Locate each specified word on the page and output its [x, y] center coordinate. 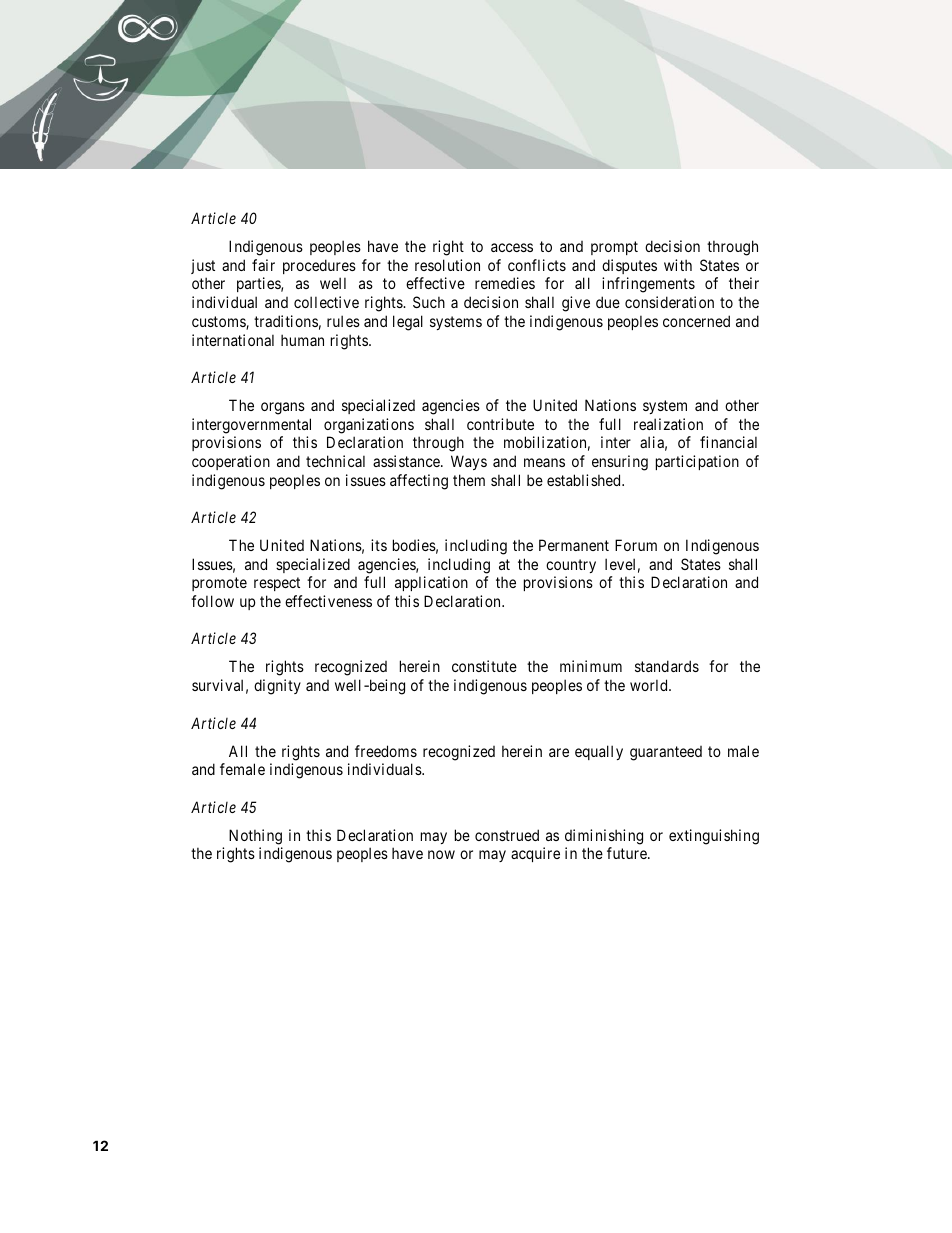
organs [283, 408]
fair [263, 265]
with [678, 265]
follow [212, 601]
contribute [500, 424]
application [431, 583]
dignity [277, 687]
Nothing [255, 837]
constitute [484, 666]
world [650, 685]
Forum [636, 545]
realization [668, 424]
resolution [447, 265]
